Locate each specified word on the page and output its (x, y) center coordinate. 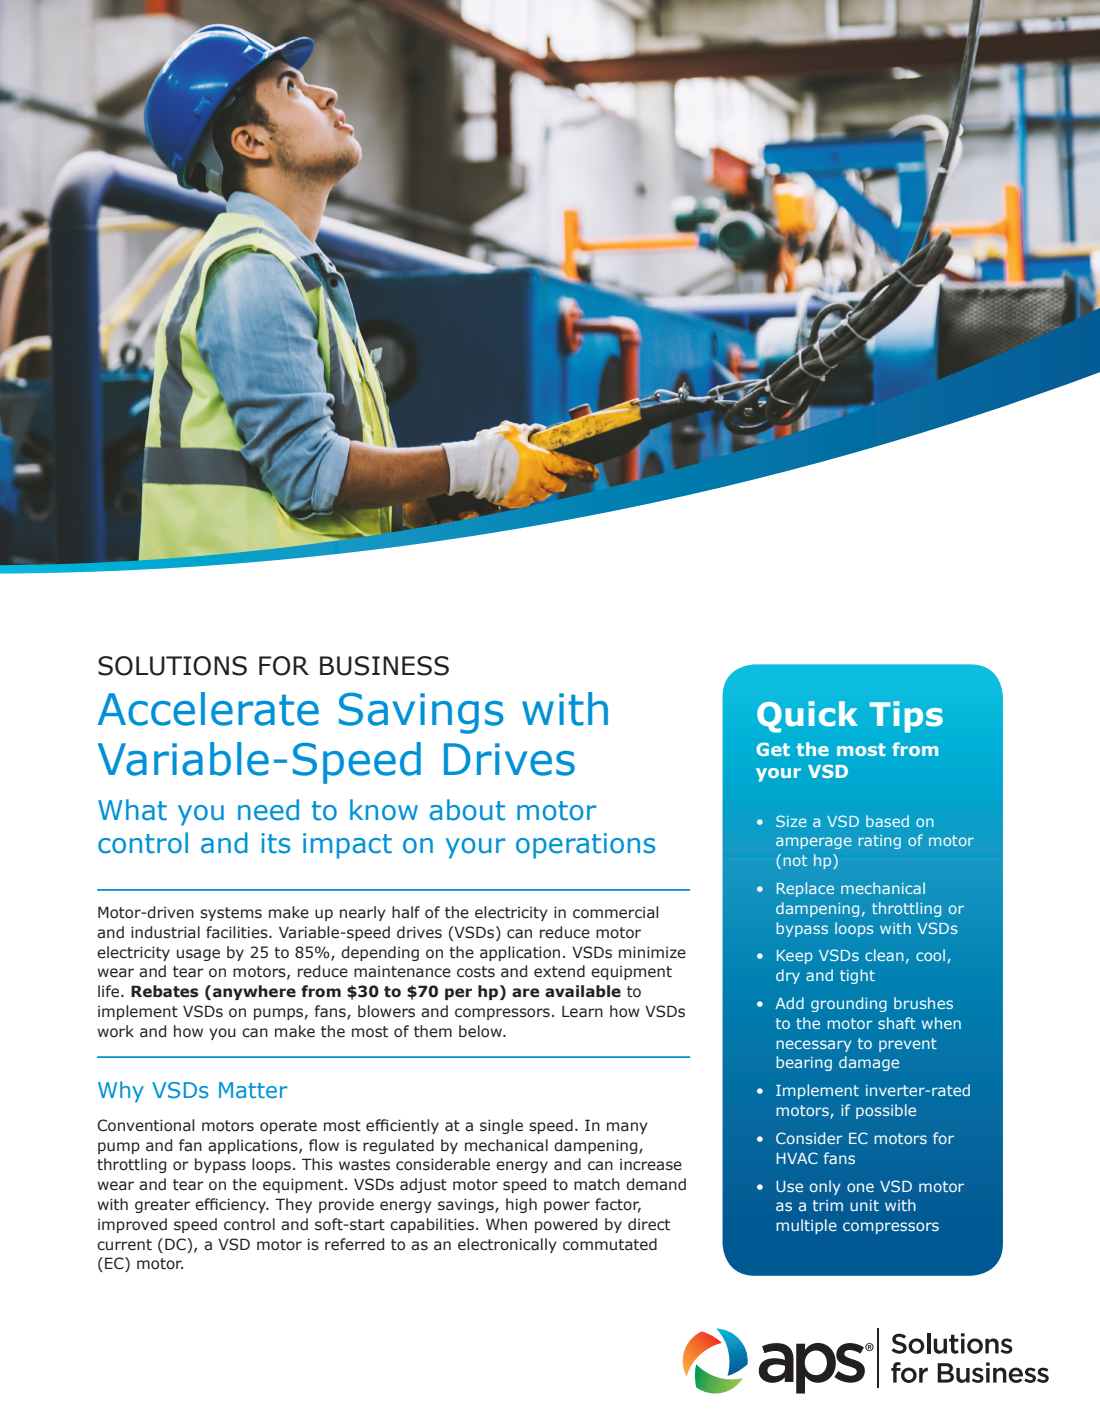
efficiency (231, 1205)
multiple (806, 1226)
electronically (507, 1245)
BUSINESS (384, 666)
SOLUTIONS (172, 666)
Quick (807, 717)
